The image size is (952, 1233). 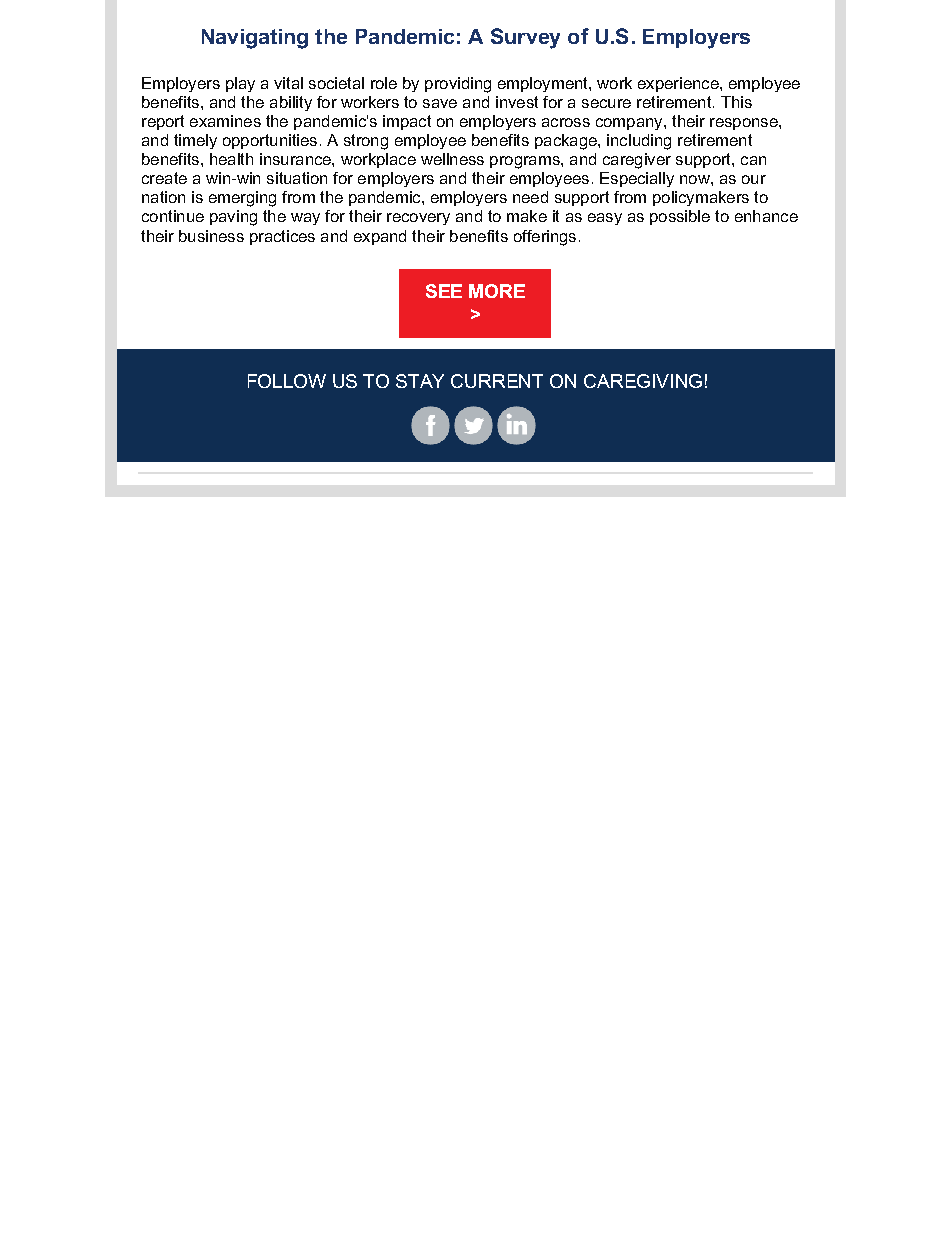 What do you see at coordinates (287, 381) in the document?
I see `FOLLOW` at bounding box center [287, 381].
